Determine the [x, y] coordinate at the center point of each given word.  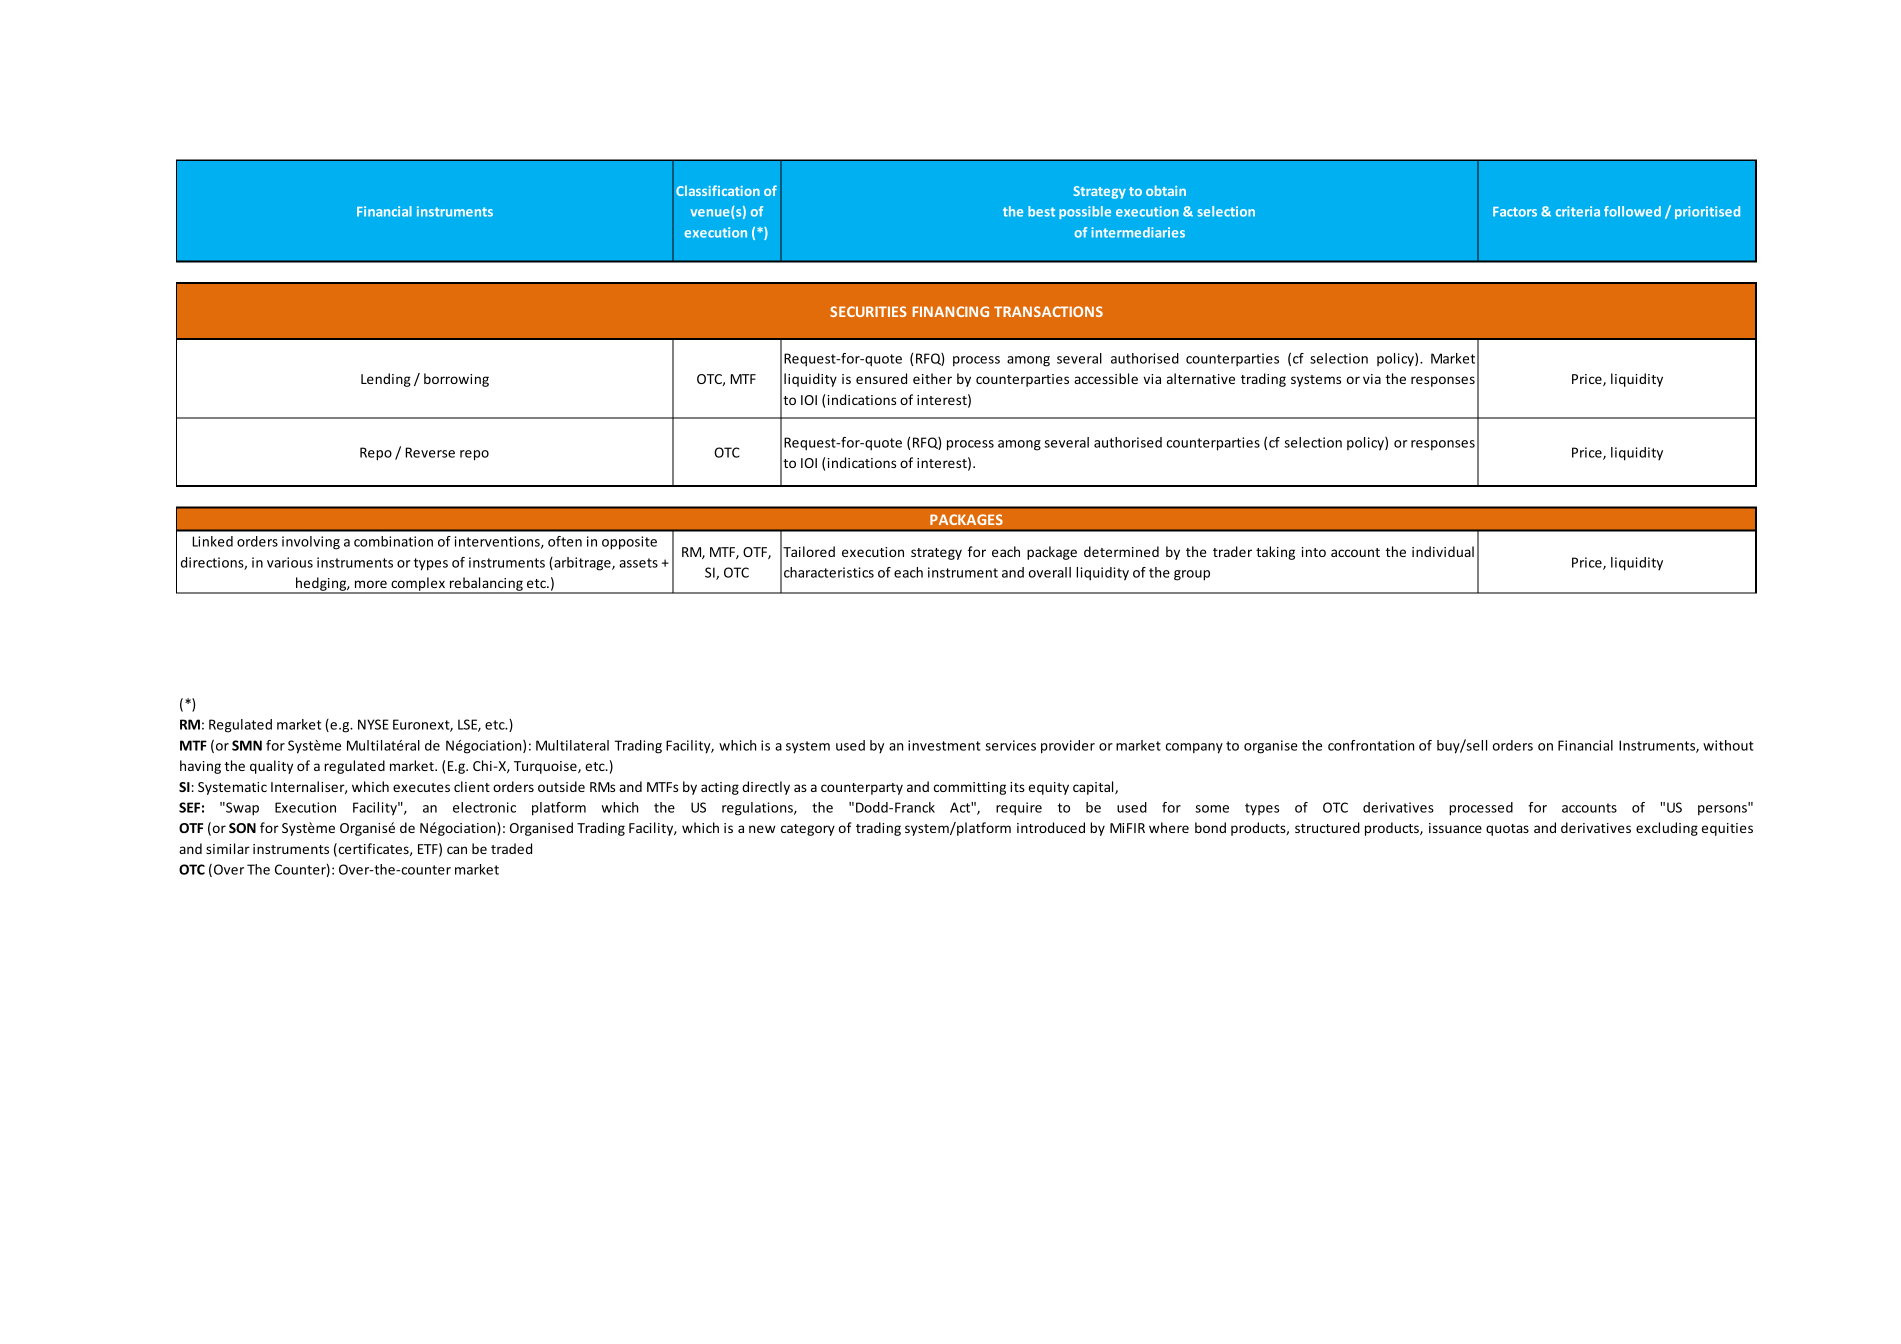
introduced [1051, 827]
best [1041, 211]
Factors [1515, 212]
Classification [718, 190]
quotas [1507, 830]
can [457, 850]
